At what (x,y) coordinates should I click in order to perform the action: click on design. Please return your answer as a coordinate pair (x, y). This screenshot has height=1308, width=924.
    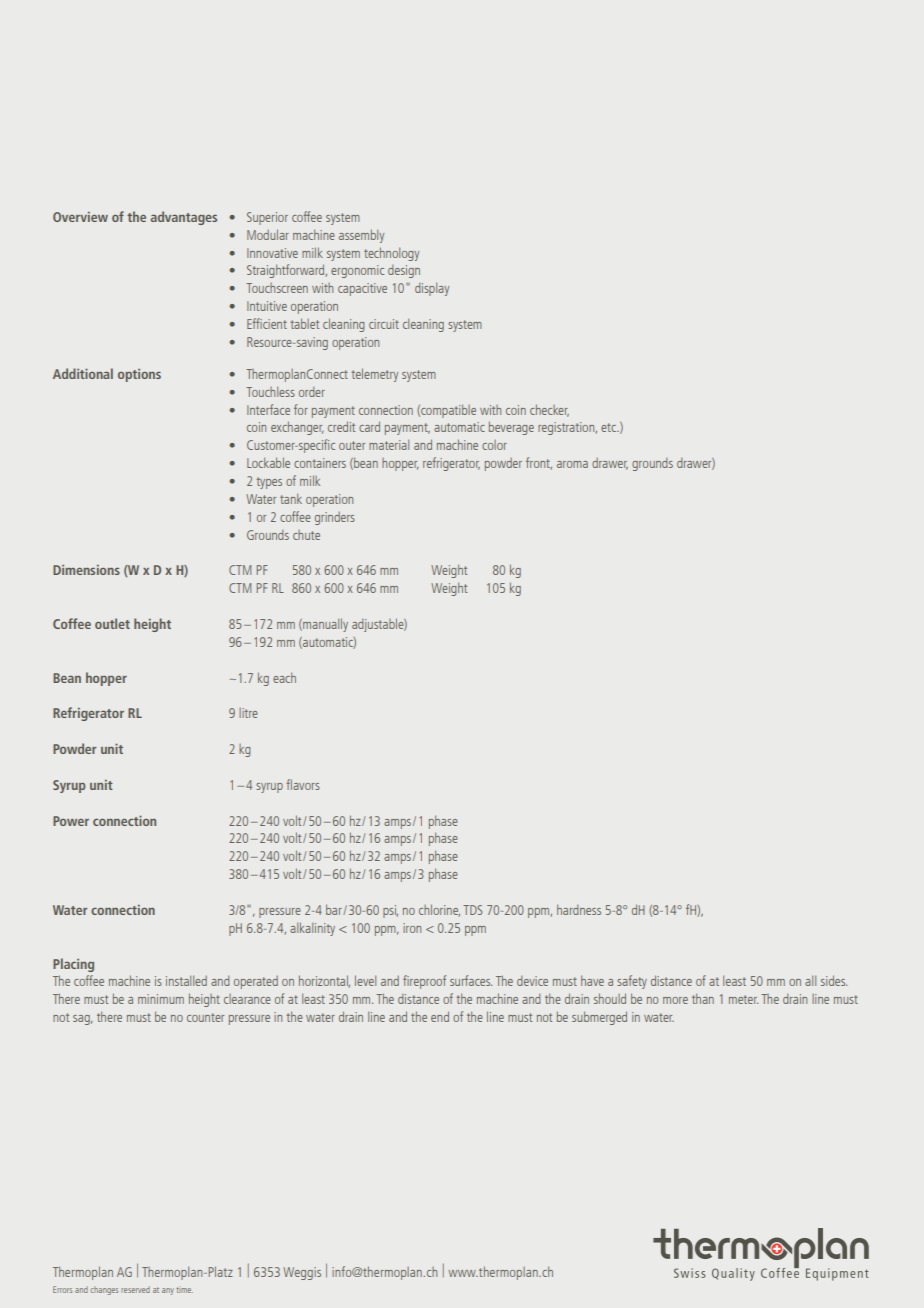
    Looking at the image, I should click on (404, 271).
